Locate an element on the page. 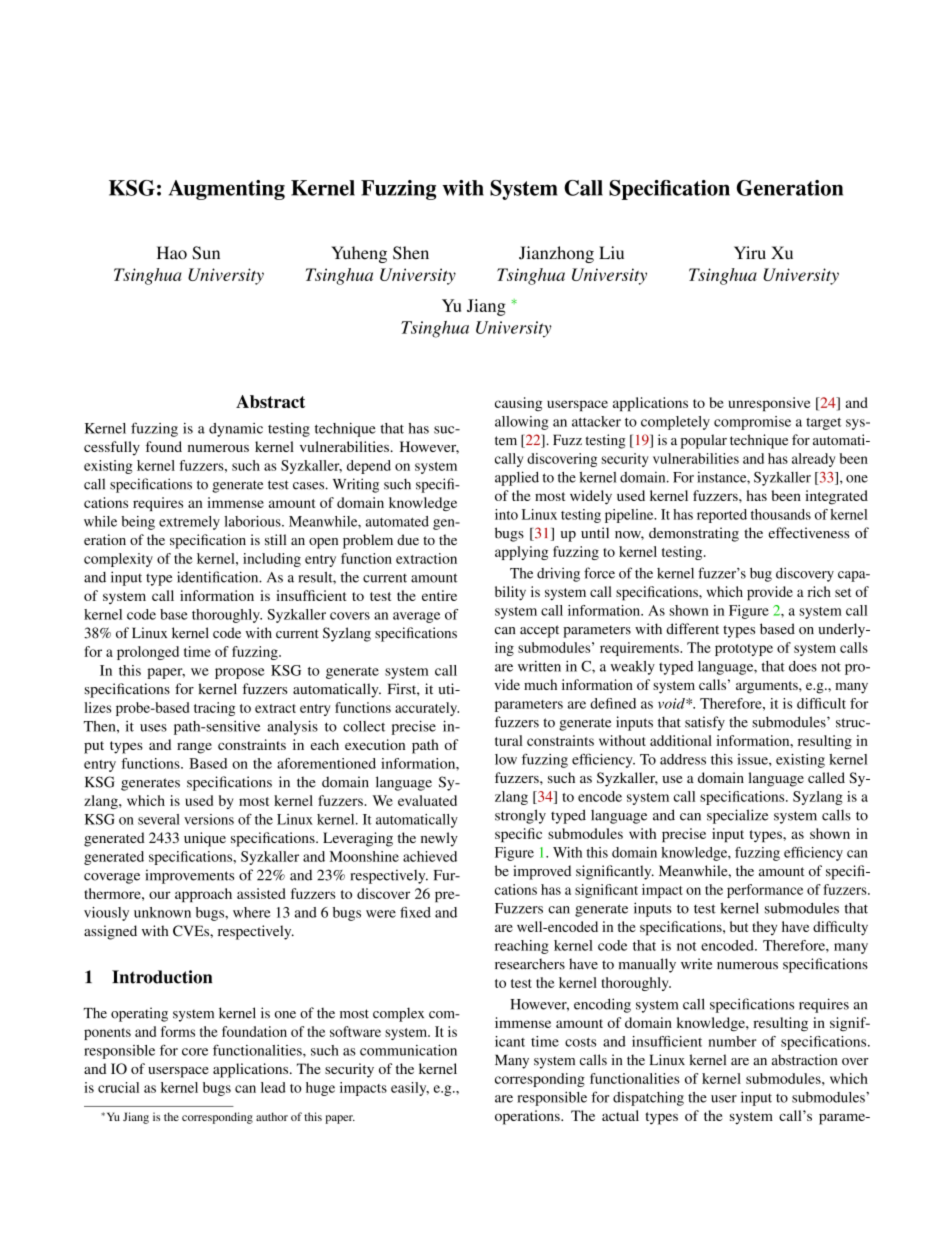  Liu is located at coordinates (611, 252).
